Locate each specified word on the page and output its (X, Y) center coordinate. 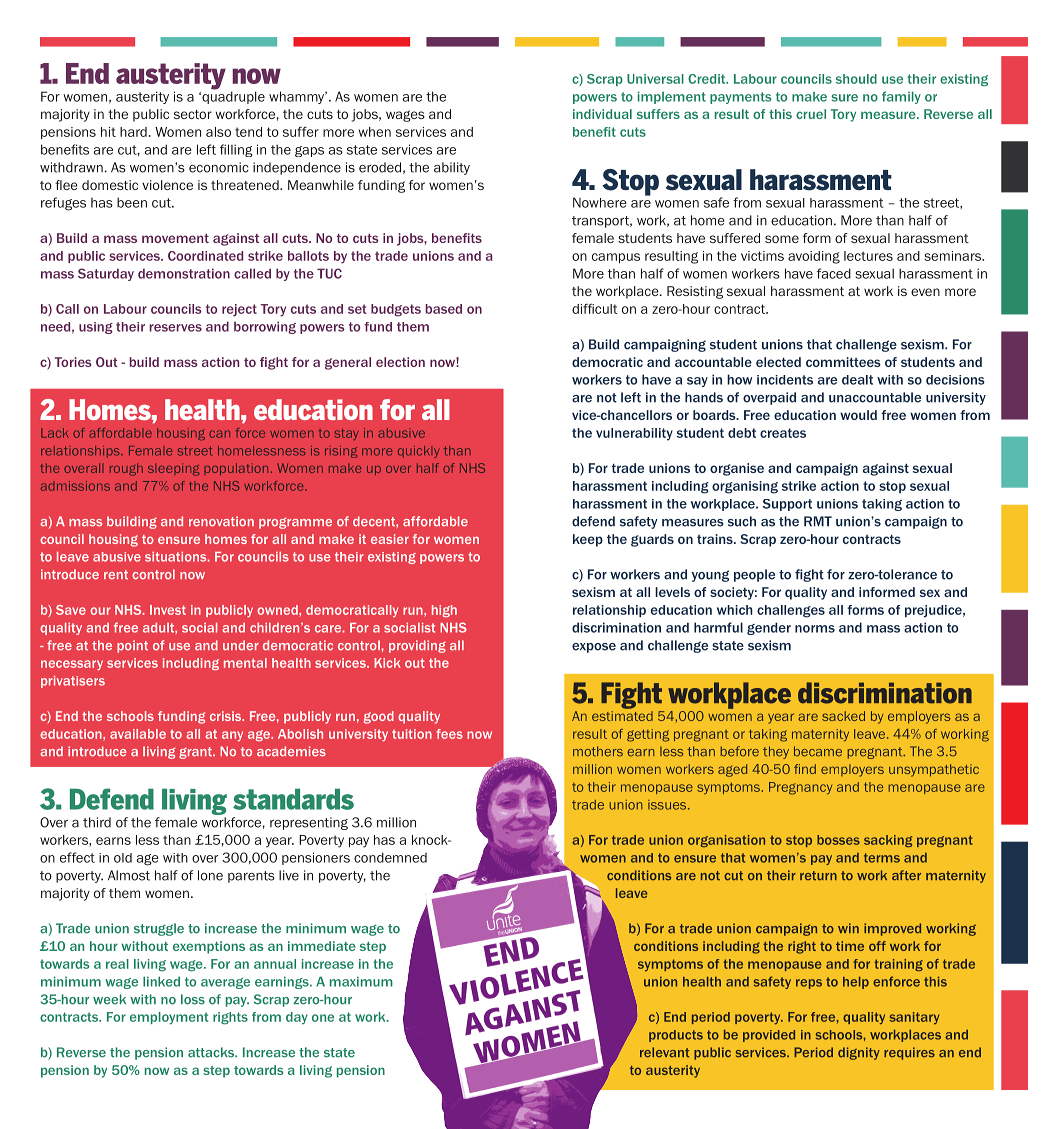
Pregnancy (800, 788)
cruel (811, 114)
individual (602, 114)
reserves (176, 328)
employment (169, 1018)
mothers (598, 751)
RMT (818, 521)
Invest (168, 610)
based (444, 309)
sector (193, 114)
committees (843, 362)
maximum (361, 981)
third (97, 822)
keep (588, 540)
